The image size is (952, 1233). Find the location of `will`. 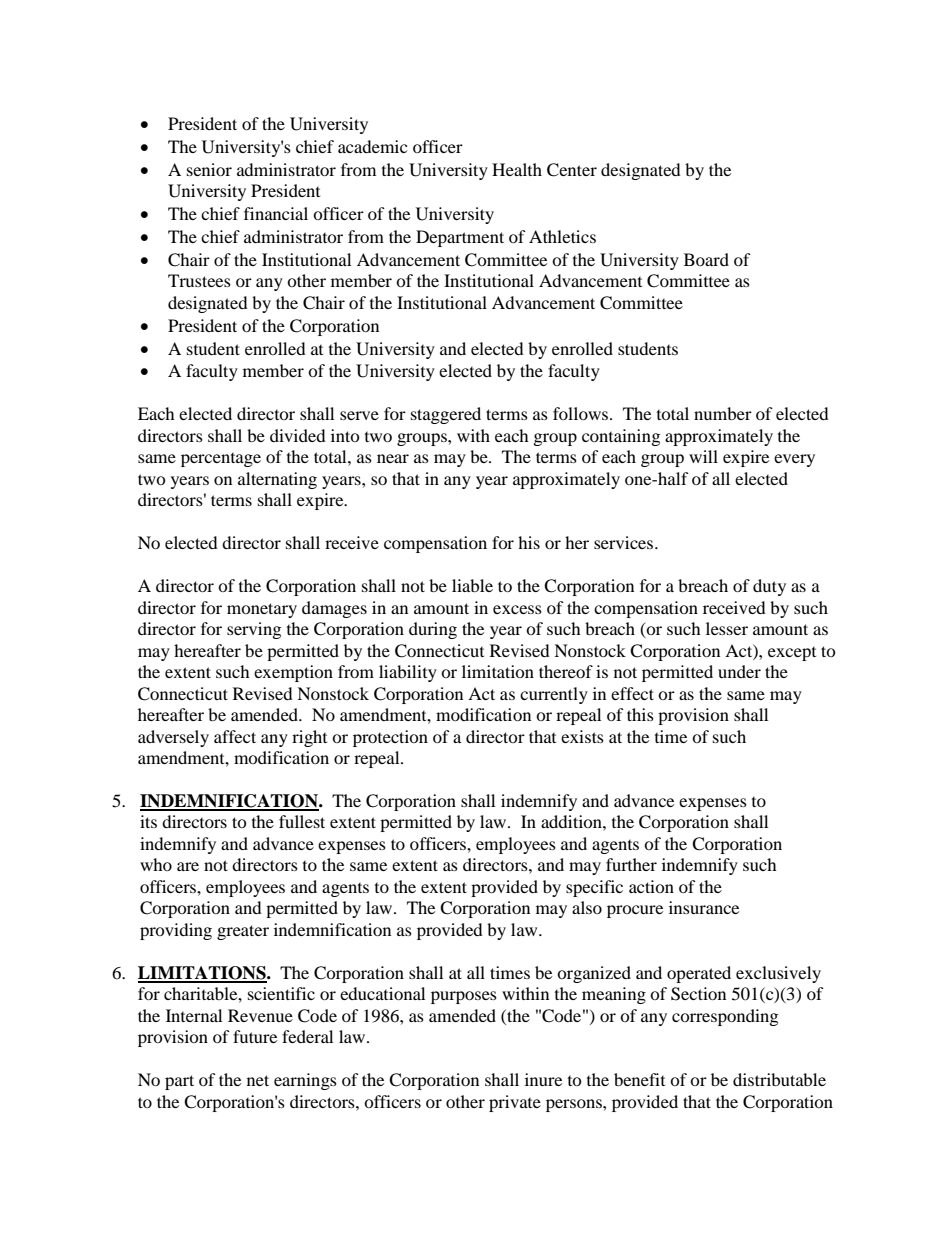

will is located at coordinates (703, 456).
